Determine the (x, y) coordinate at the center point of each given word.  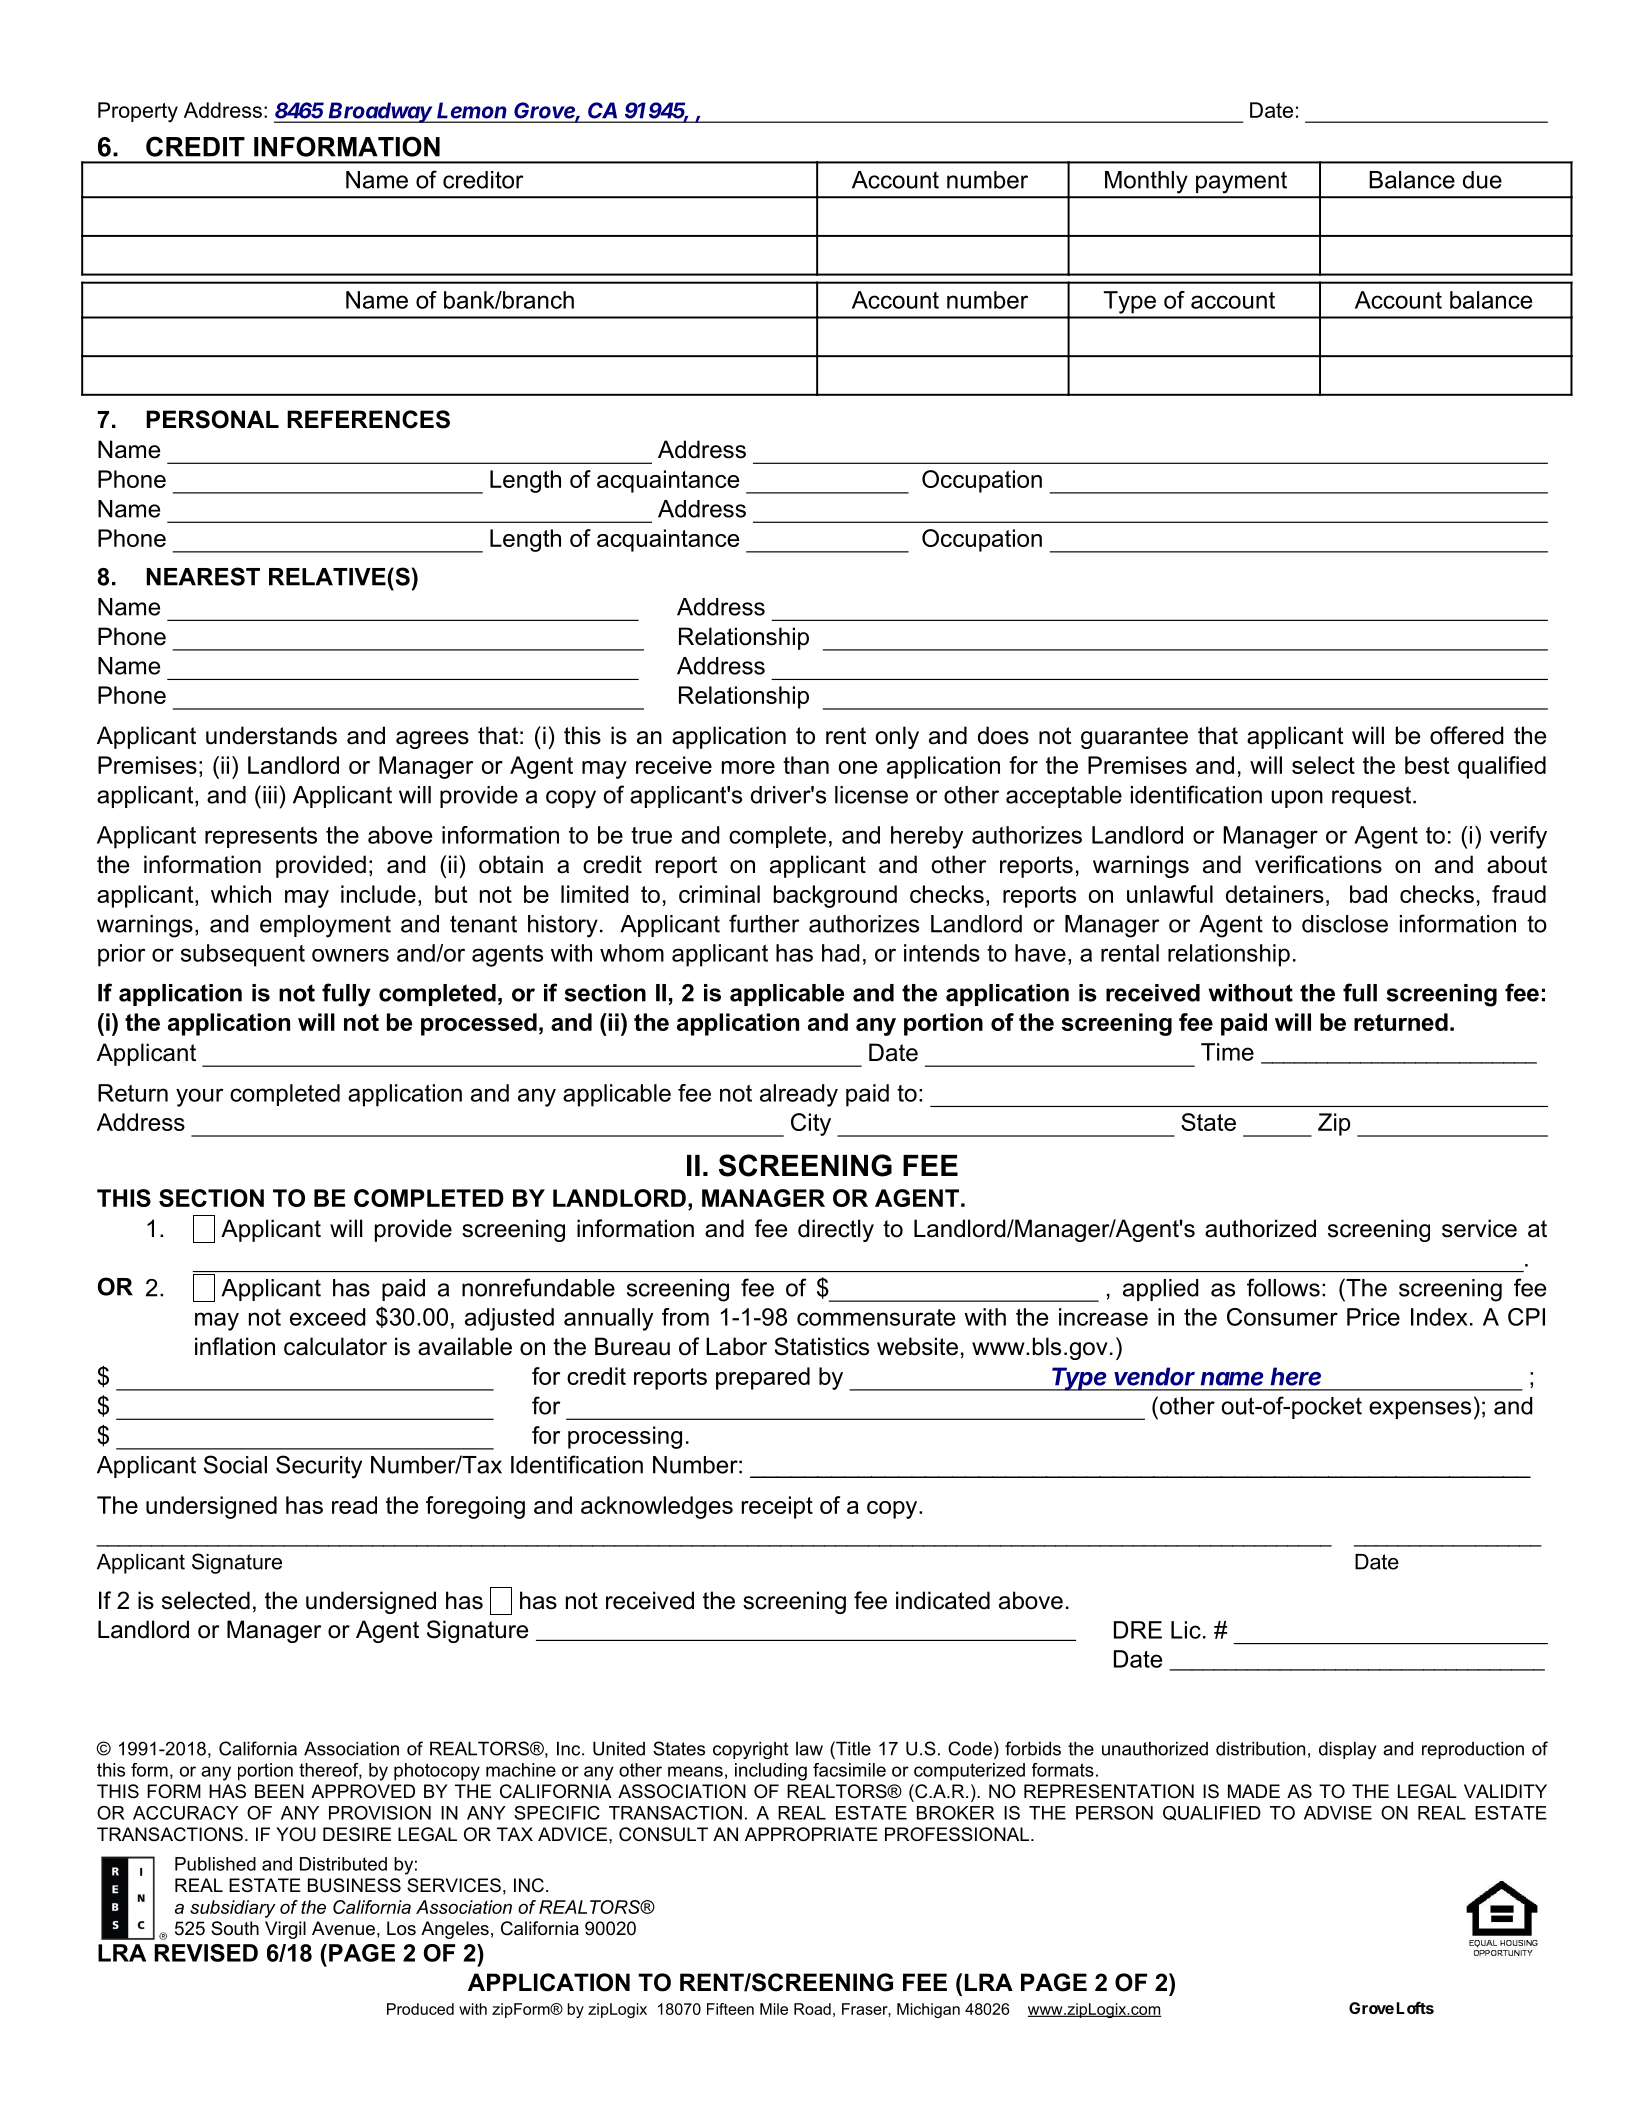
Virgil (285, 1930)
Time (1227, 1052)
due (1482, 180)
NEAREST (203, 576)
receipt (777, 1507)
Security (319, 1467)
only (897, 737)
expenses (1420, 1410)
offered (1467, 735)
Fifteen (730, 2009)
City (811, 1124)
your (200, 1097)
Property (138, 112)
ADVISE (1338, 1813)
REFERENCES (368, 419)
